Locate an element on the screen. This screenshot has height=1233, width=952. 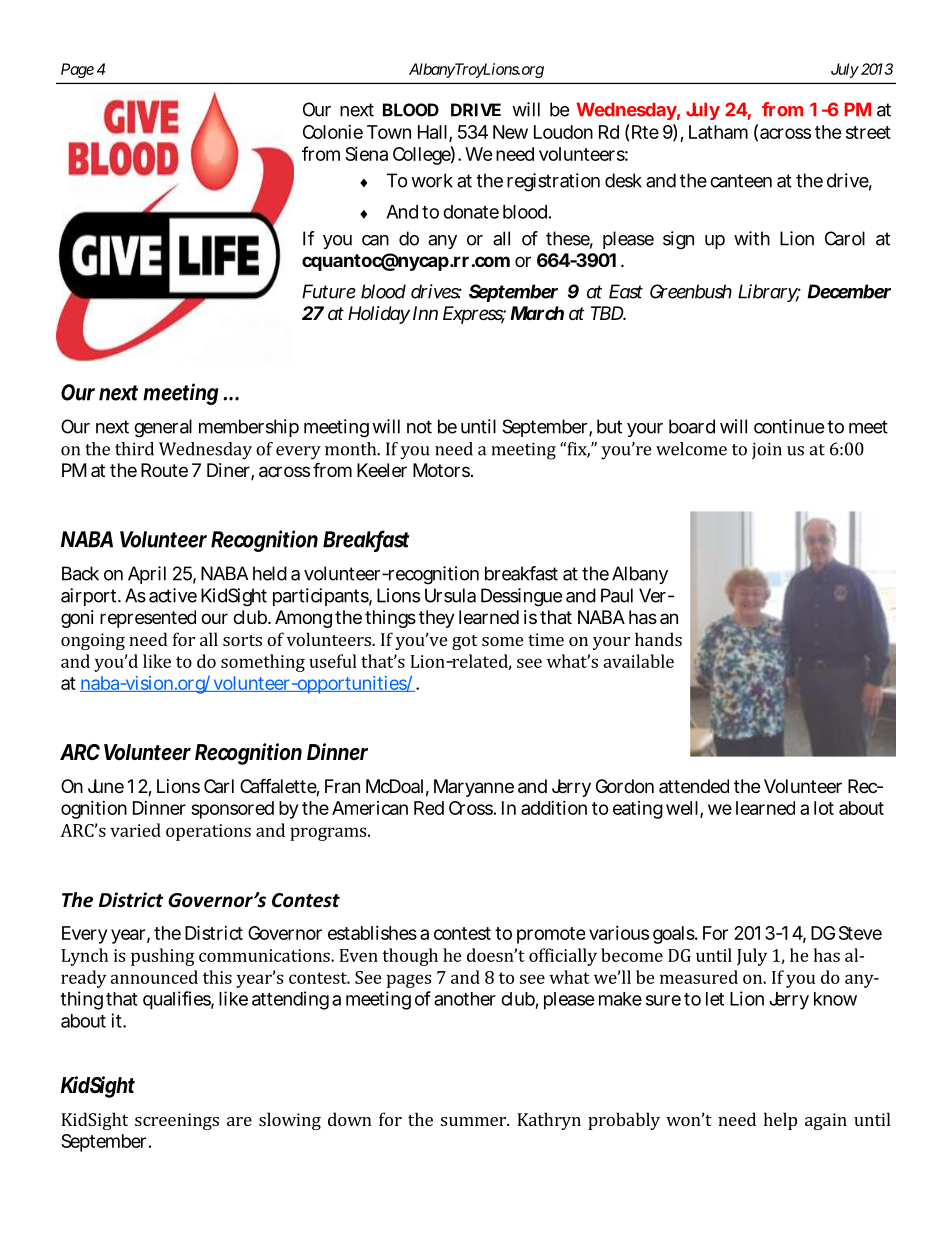
Siena is located at coordinates (366, 154).
